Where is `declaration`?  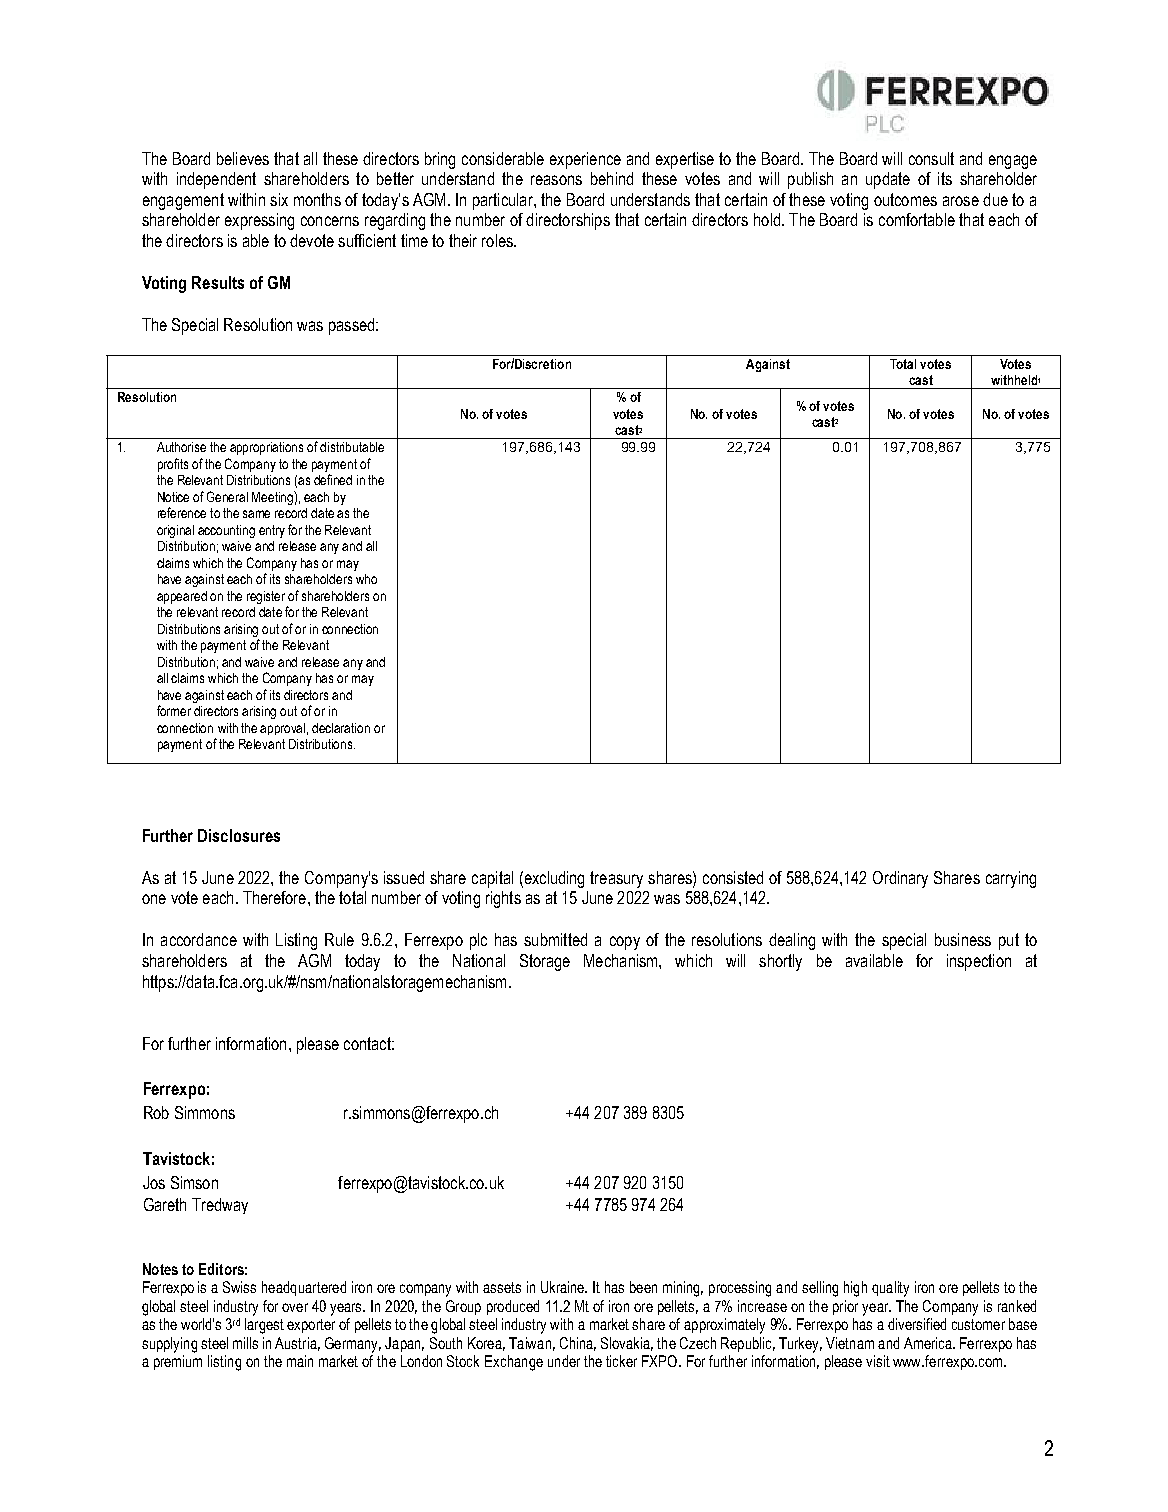 declaration is located at coordinates (341, 728).
